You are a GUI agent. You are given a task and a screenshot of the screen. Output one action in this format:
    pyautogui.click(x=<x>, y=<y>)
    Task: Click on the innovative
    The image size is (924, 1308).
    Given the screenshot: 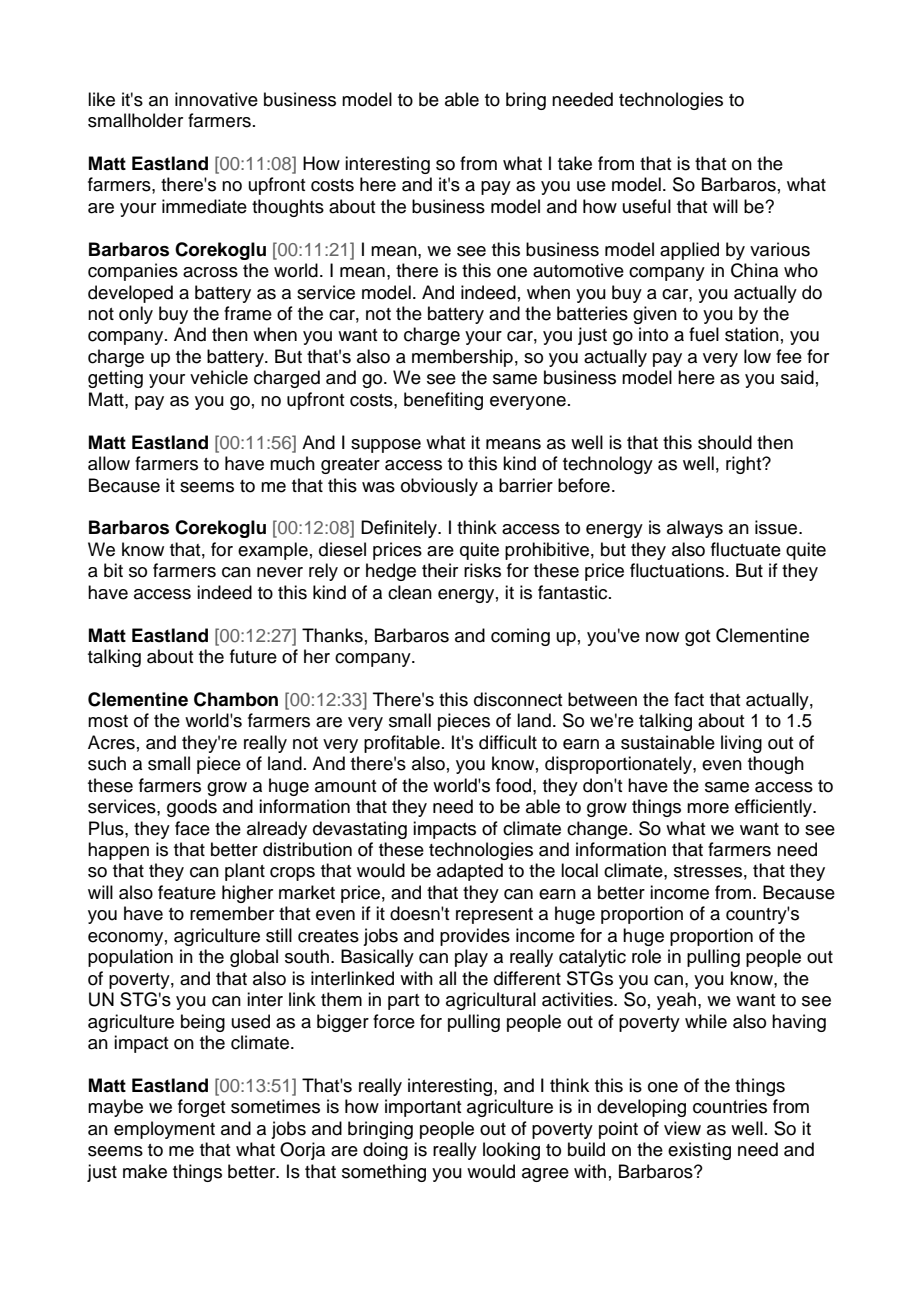 What is the action you would take?
    pyautogui.click(x=216, y=99)
